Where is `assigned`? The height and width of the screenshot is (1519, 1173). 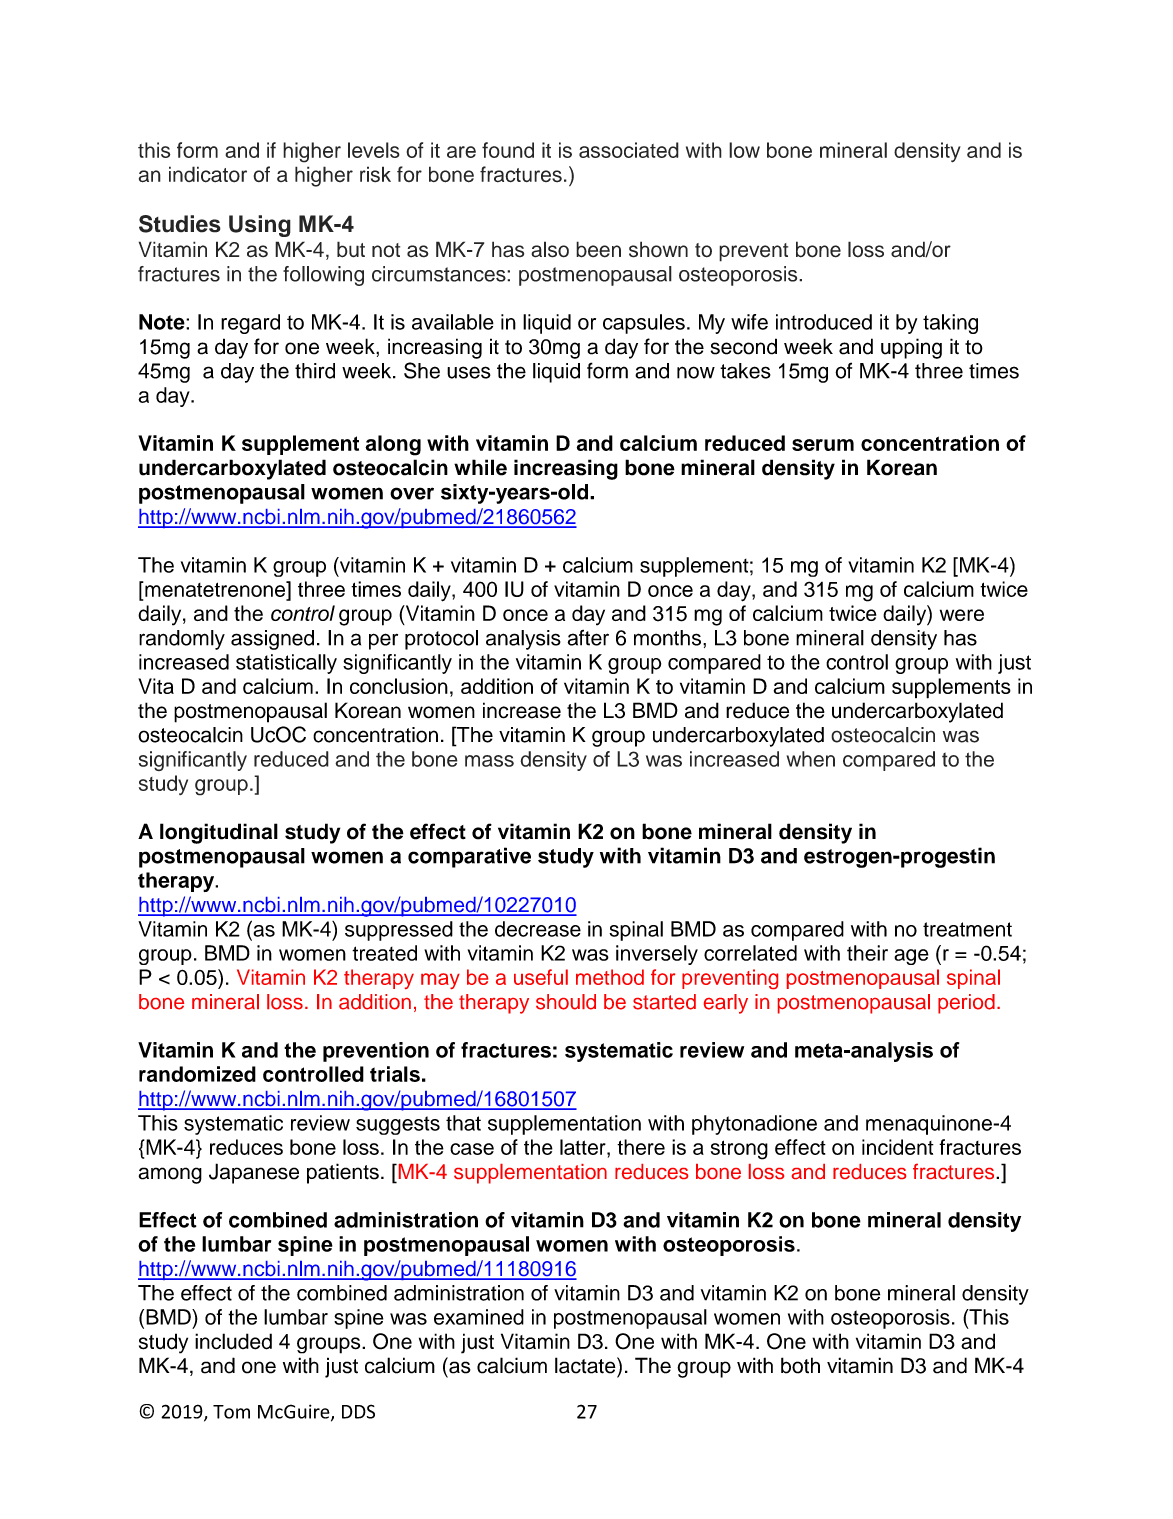 assigned is located at coordinates (272, 640).
